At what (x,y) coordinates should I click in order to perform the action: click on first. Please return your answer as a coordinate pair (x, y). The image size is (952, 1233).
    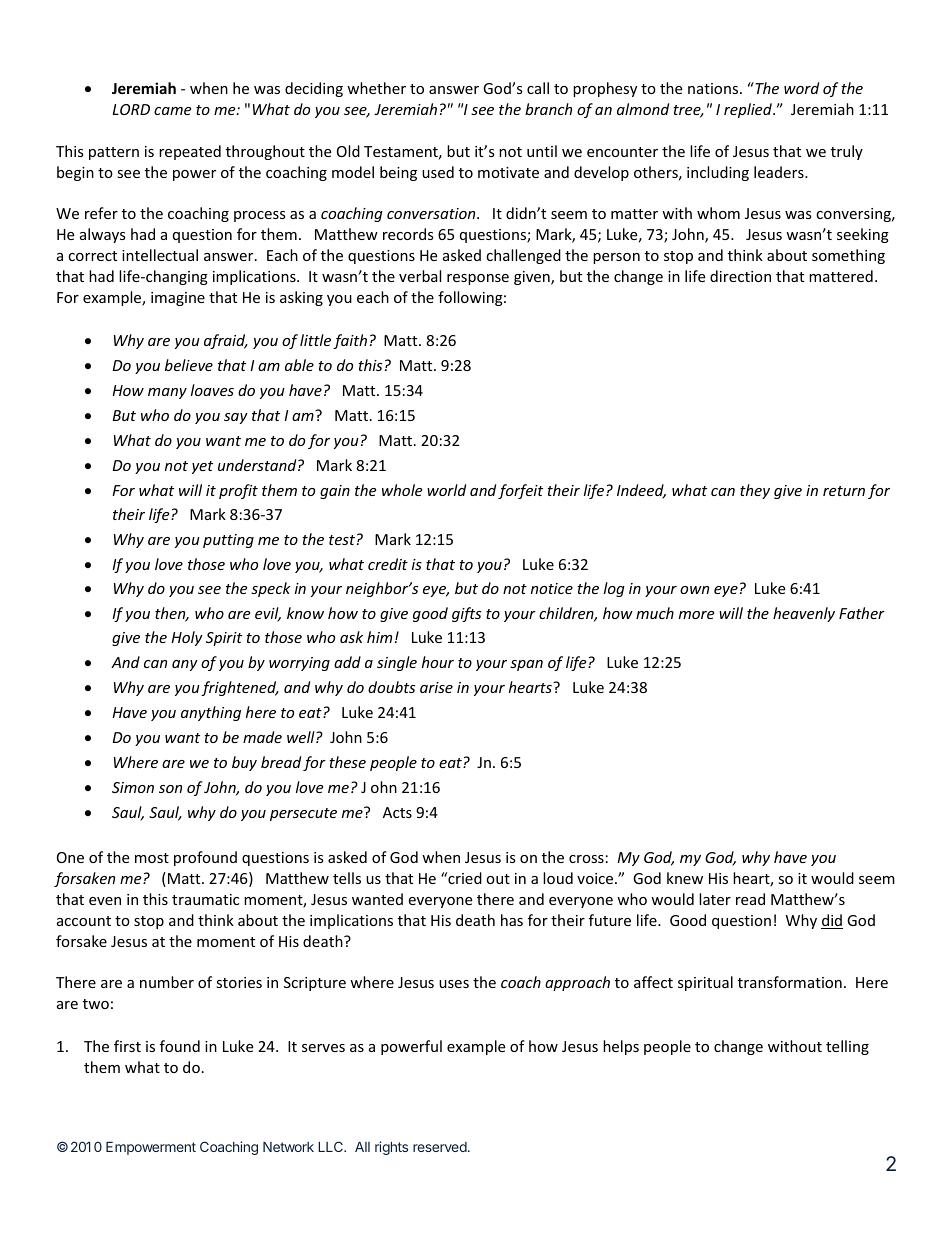
    Looking at the image, I should click on (127, 1046).
